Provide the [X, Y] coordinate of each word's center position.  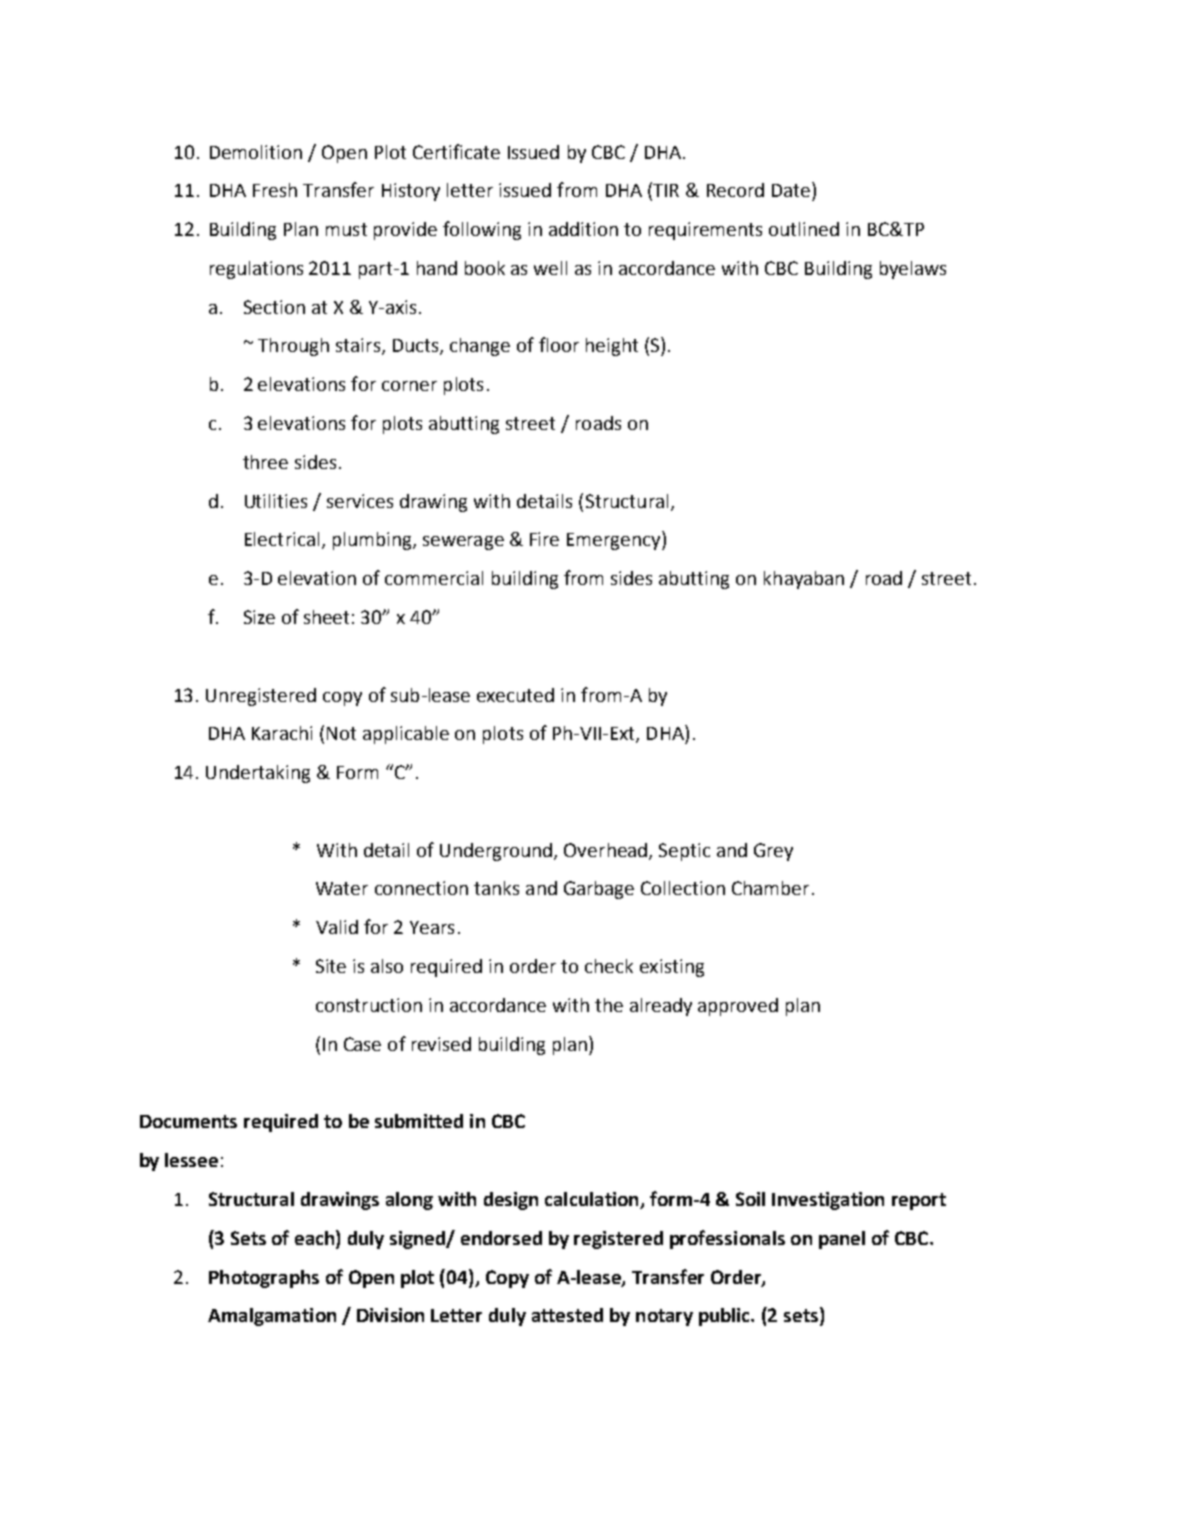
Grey [773, 852]
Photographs [264, 1279]
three [265, 462]
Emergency [615, 540]
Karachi [282, 733]
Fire [544, 539]
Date [792, 189]
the [609, 1005]
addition [583, 229]
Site [331, 966]
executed [515, 695]
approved [738, 1007]
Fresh [275, 190]
